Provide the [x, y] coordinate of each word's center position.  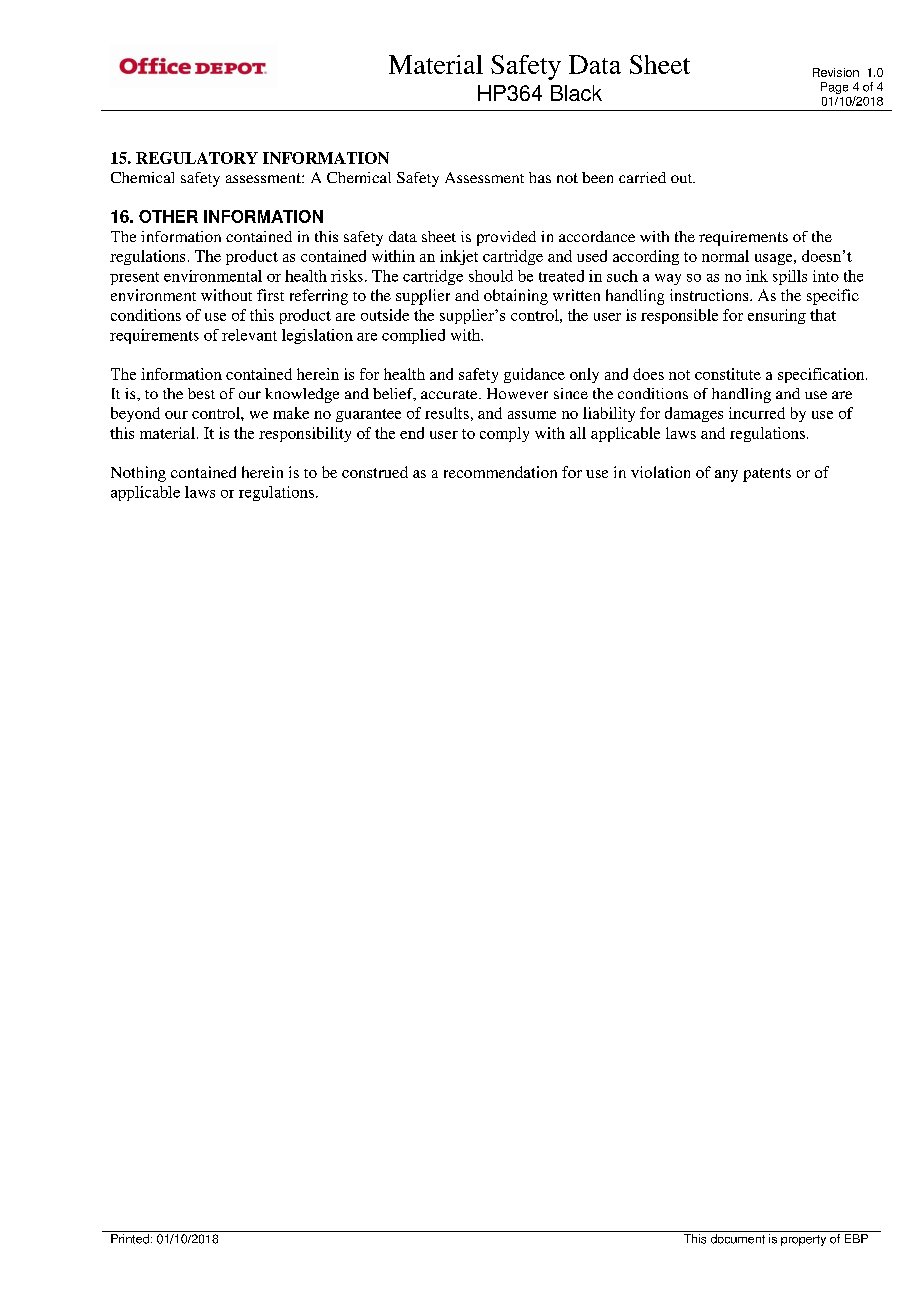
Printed [130, 1239]
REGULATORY [197, 158]
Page [834, 88]
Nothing [138, 474]
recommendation [500, 472]
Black [576, 93]
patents [767, 475]
